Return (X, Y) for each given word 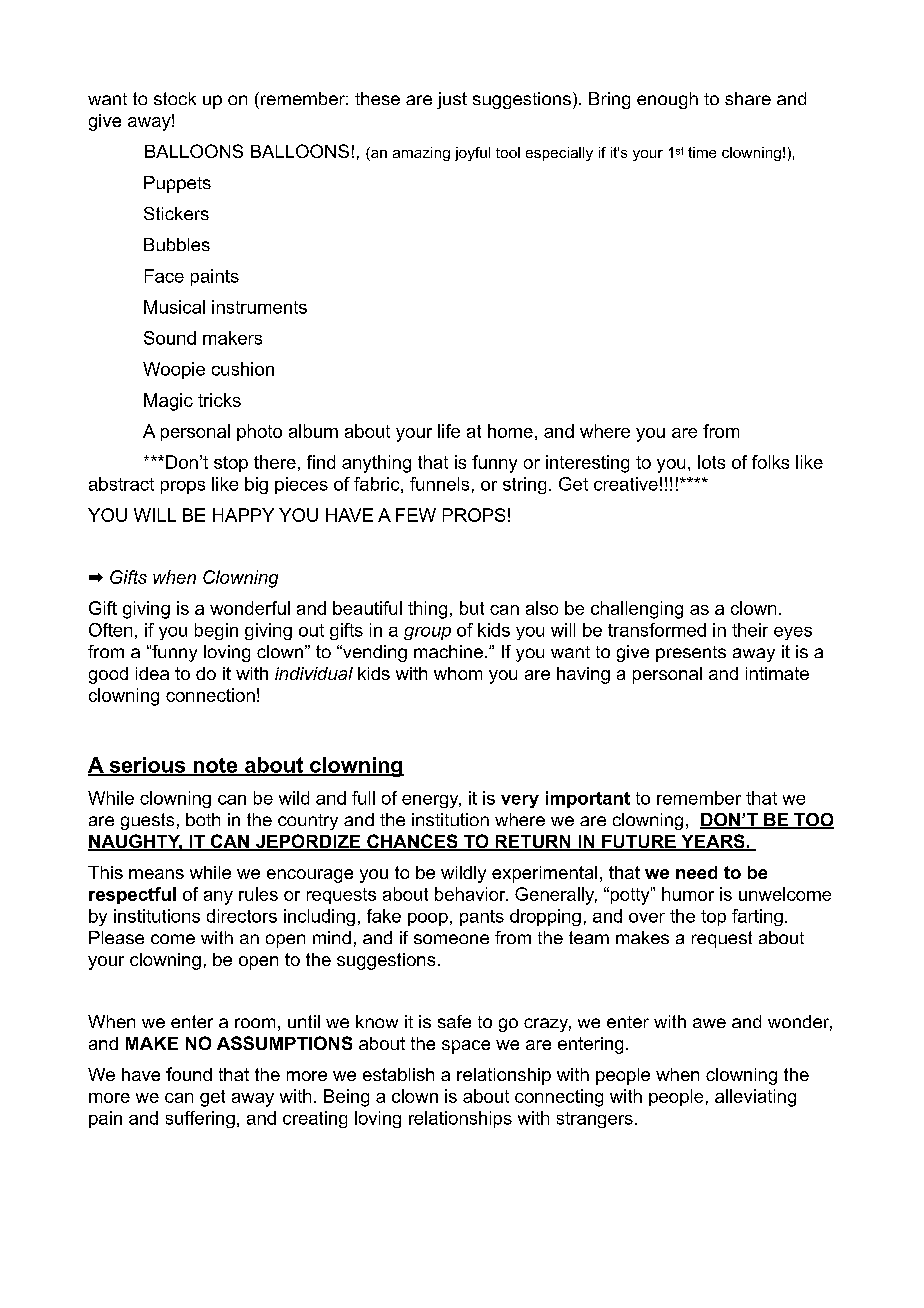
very (520, 801)
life (449, 431)
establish (398, 1074)
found (189, 1074)
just (452, 100)
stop (231, 464)
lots (711, 462)
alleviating (755, 1098)
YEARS (713, 842)
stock (175, 98)
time (702, 152)
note (215, 766)
